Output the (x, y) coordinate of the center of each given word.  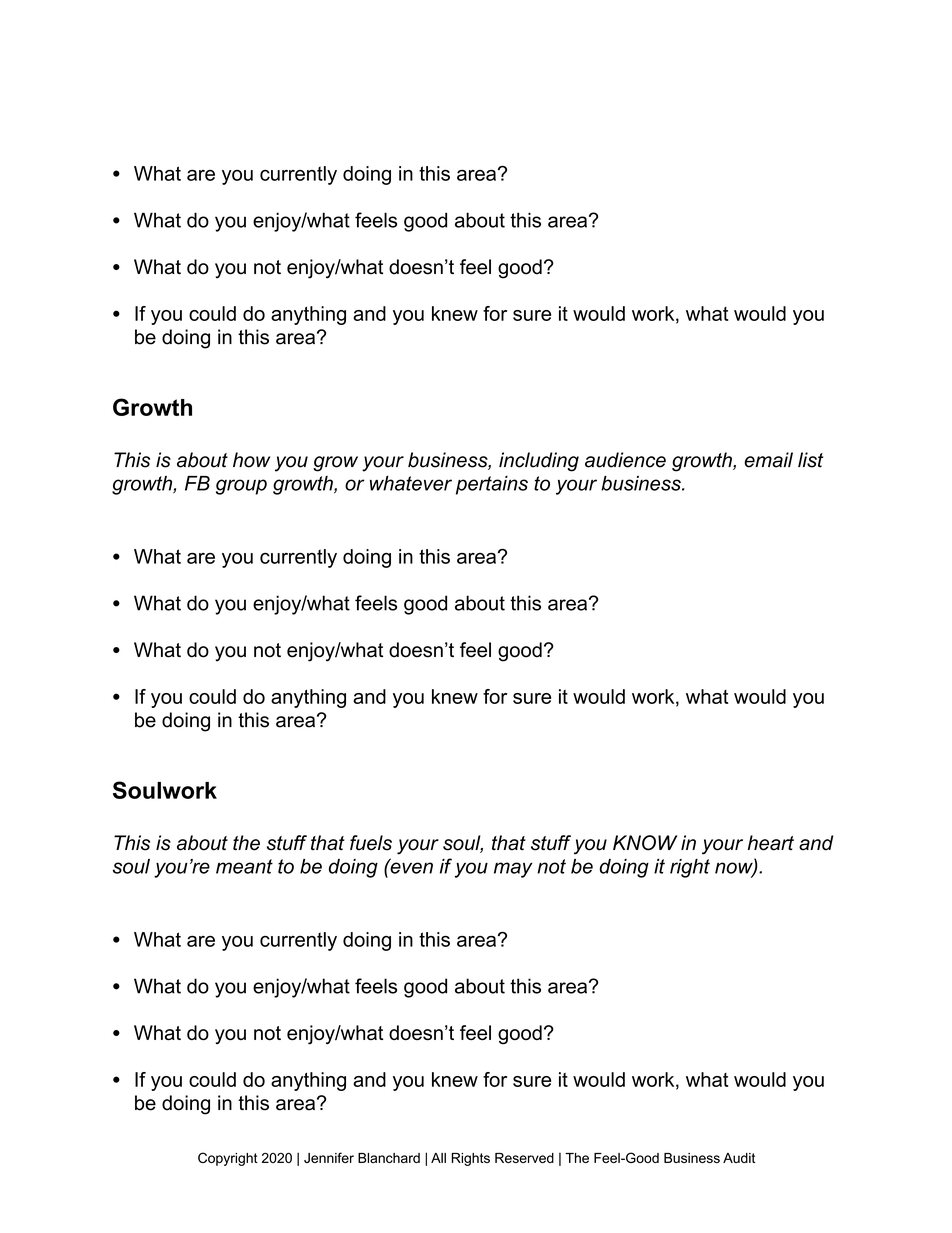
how (251, 460)
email (768, 460)
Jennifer (329, 1157)
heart (771, 843)
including (539, 462)
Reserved (524, 1158)
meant (244, 866)
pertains (492, 485)
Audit (739, 1158)
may (513, 870)
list (810, 460)
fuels (371, 843)
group (241, 487)
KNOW (645, 843)
